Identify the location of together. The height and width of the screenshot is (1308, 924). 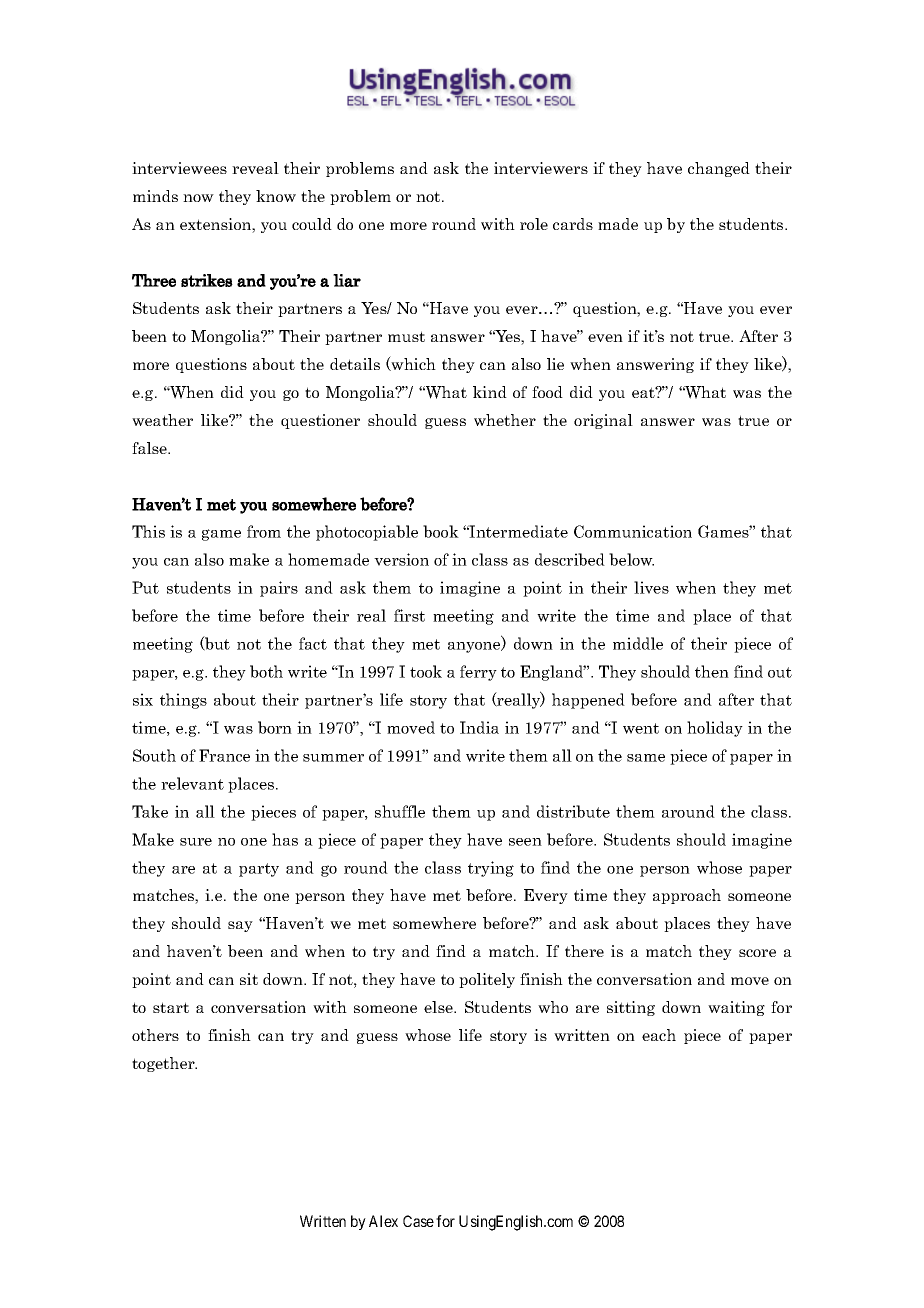
(164, 1064).
